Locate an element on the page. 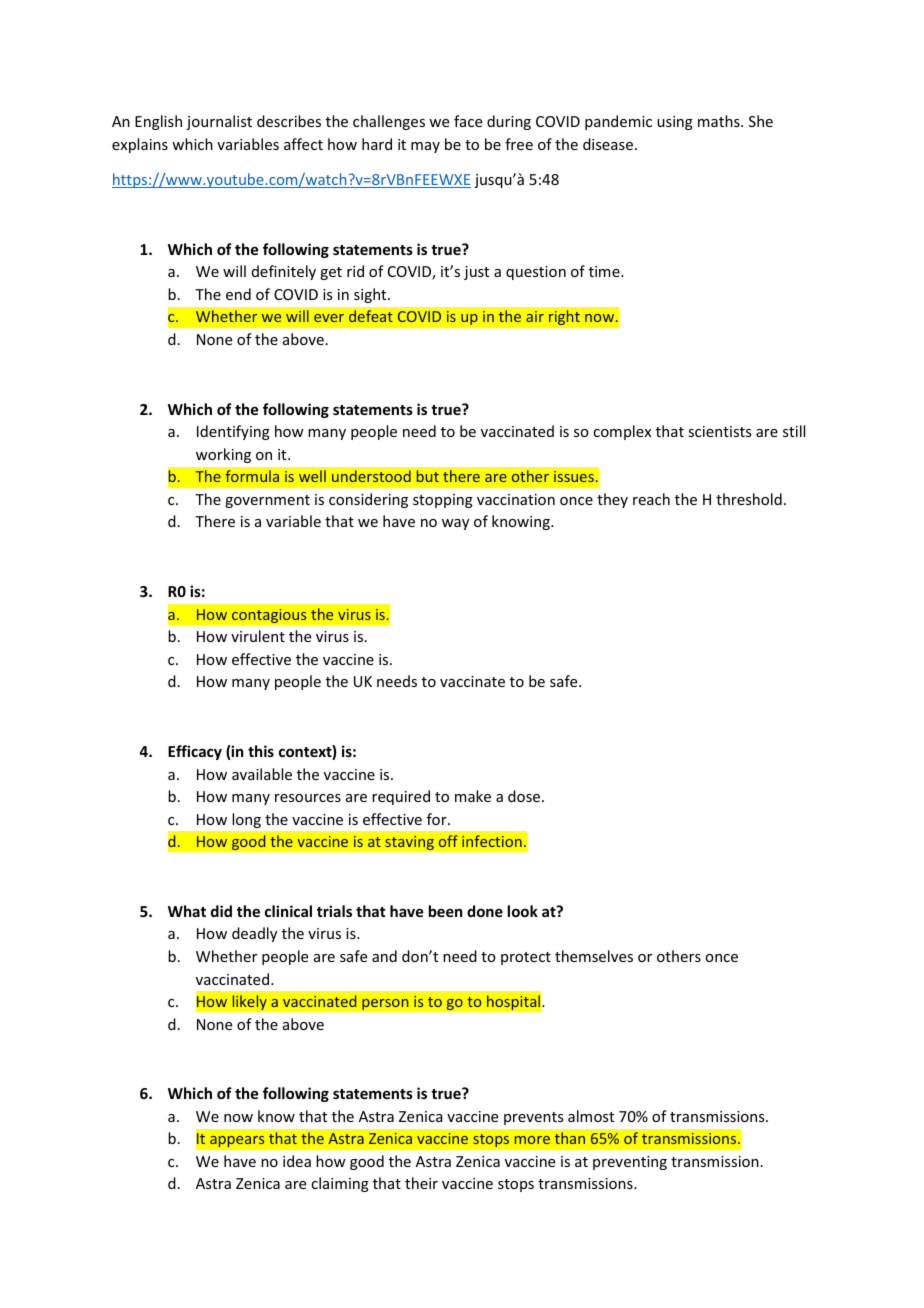 The width and height of the document is (924, 1308). stopping is located at coordinates (443, 501).
